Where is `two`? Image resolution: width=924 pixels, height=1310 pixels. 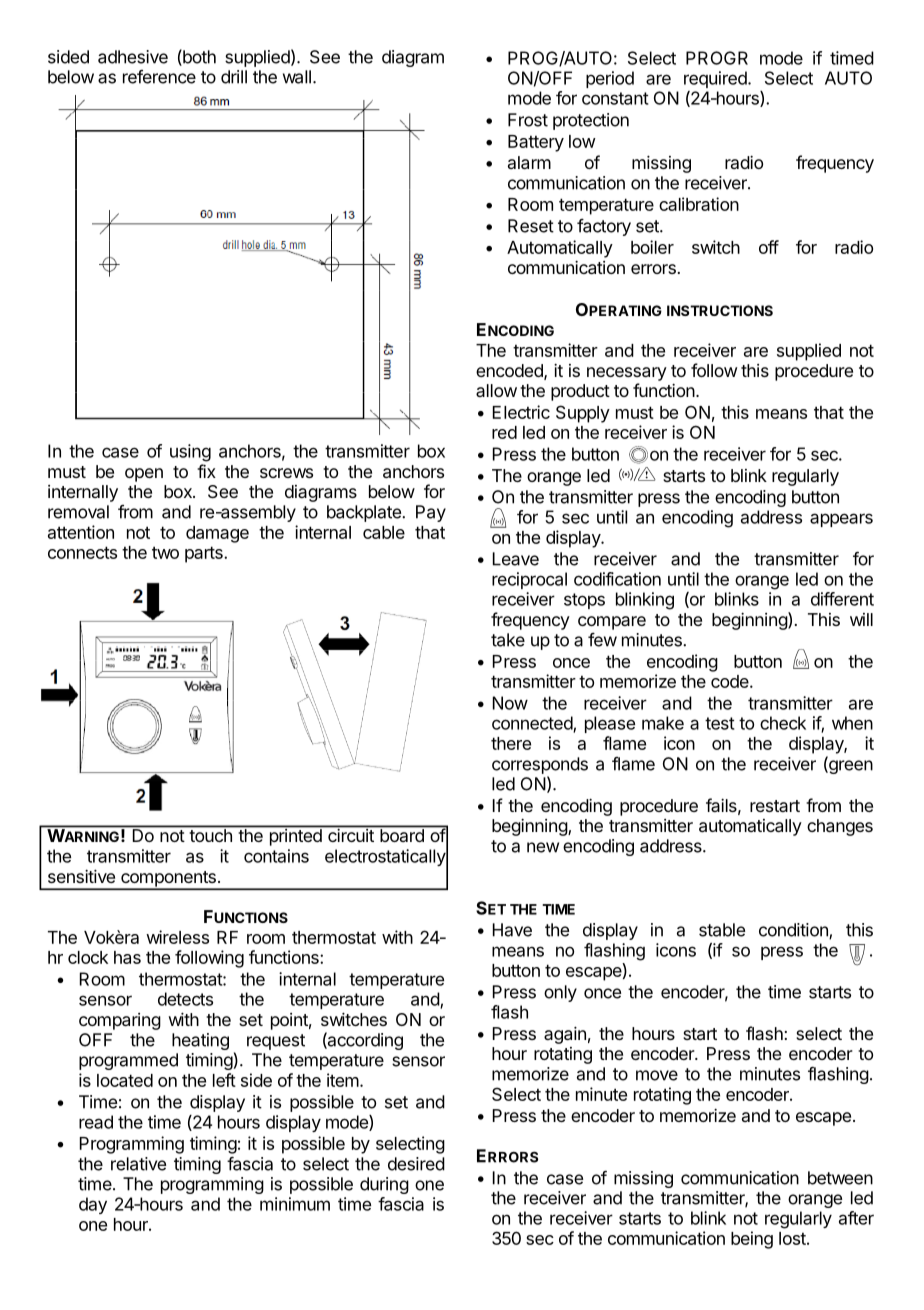 two is located at coordinates (165, 552).
